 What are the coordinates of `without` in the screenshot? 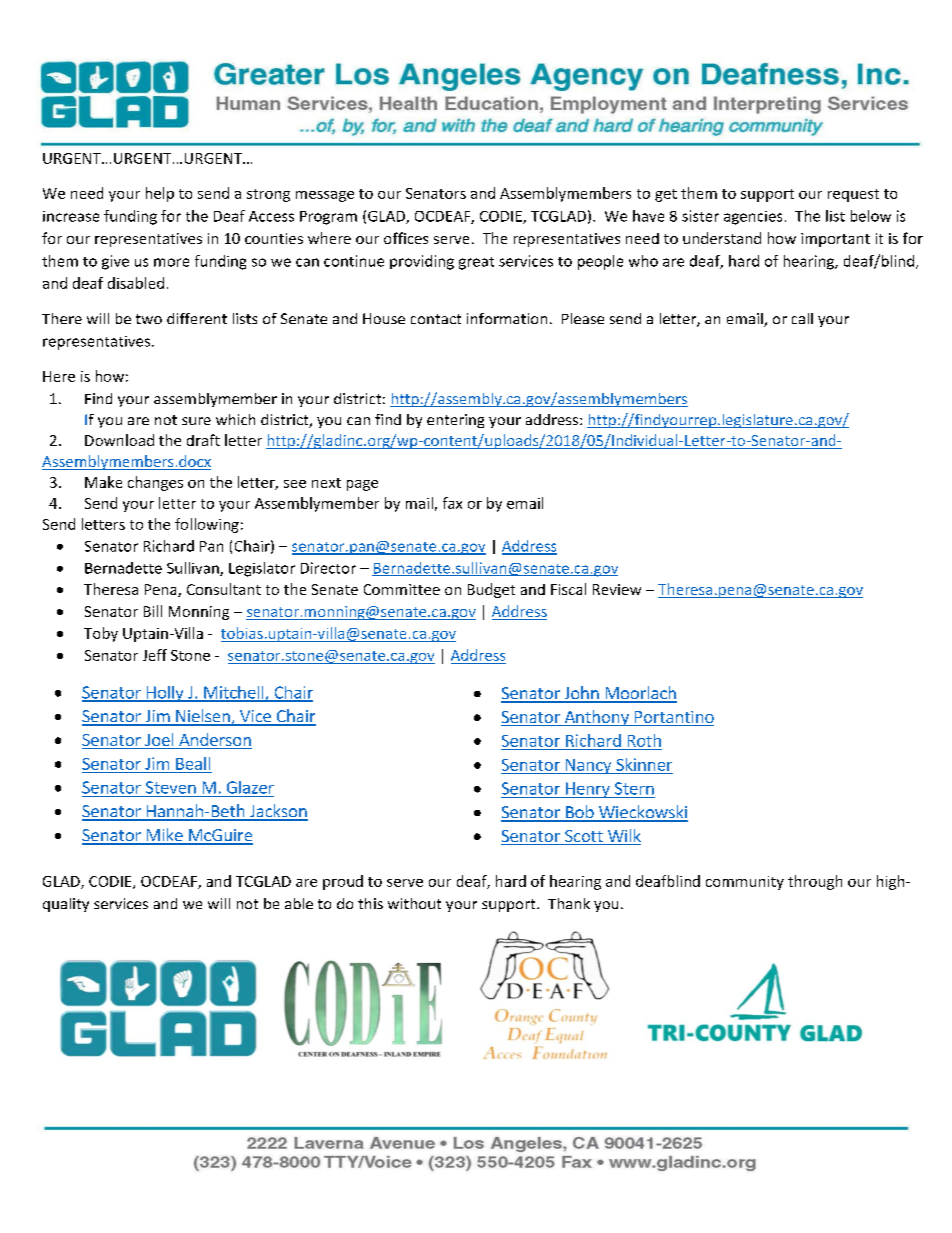 It's located at (414, 903).
